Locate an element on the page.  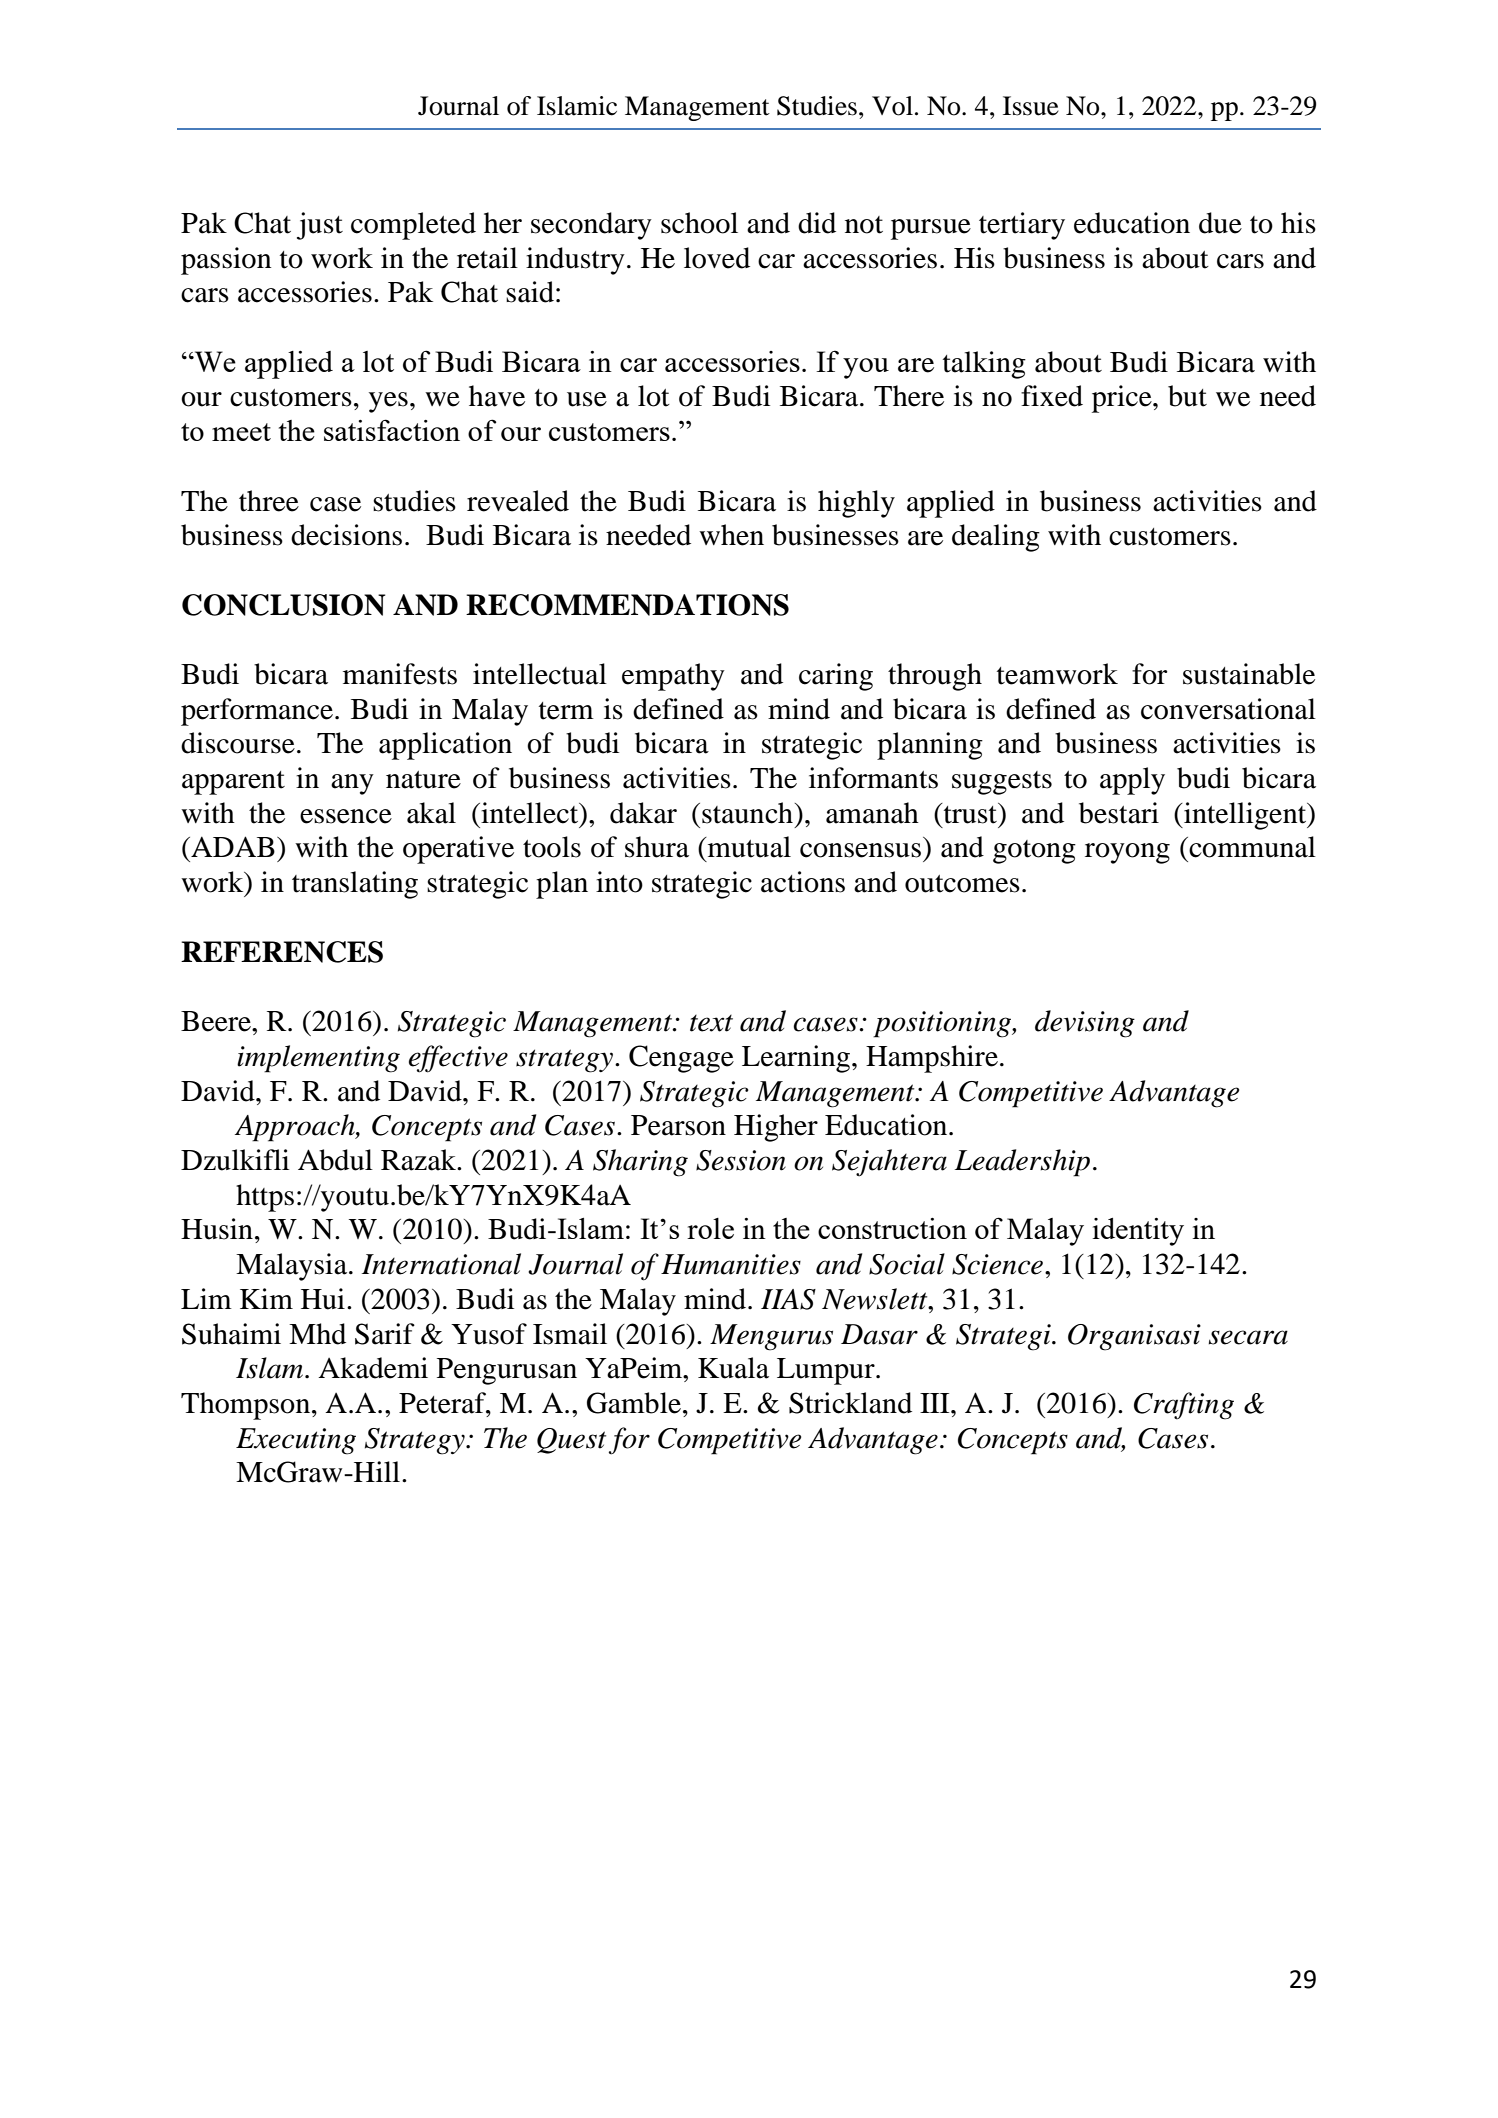
just is located at coordinates (320, 226).
